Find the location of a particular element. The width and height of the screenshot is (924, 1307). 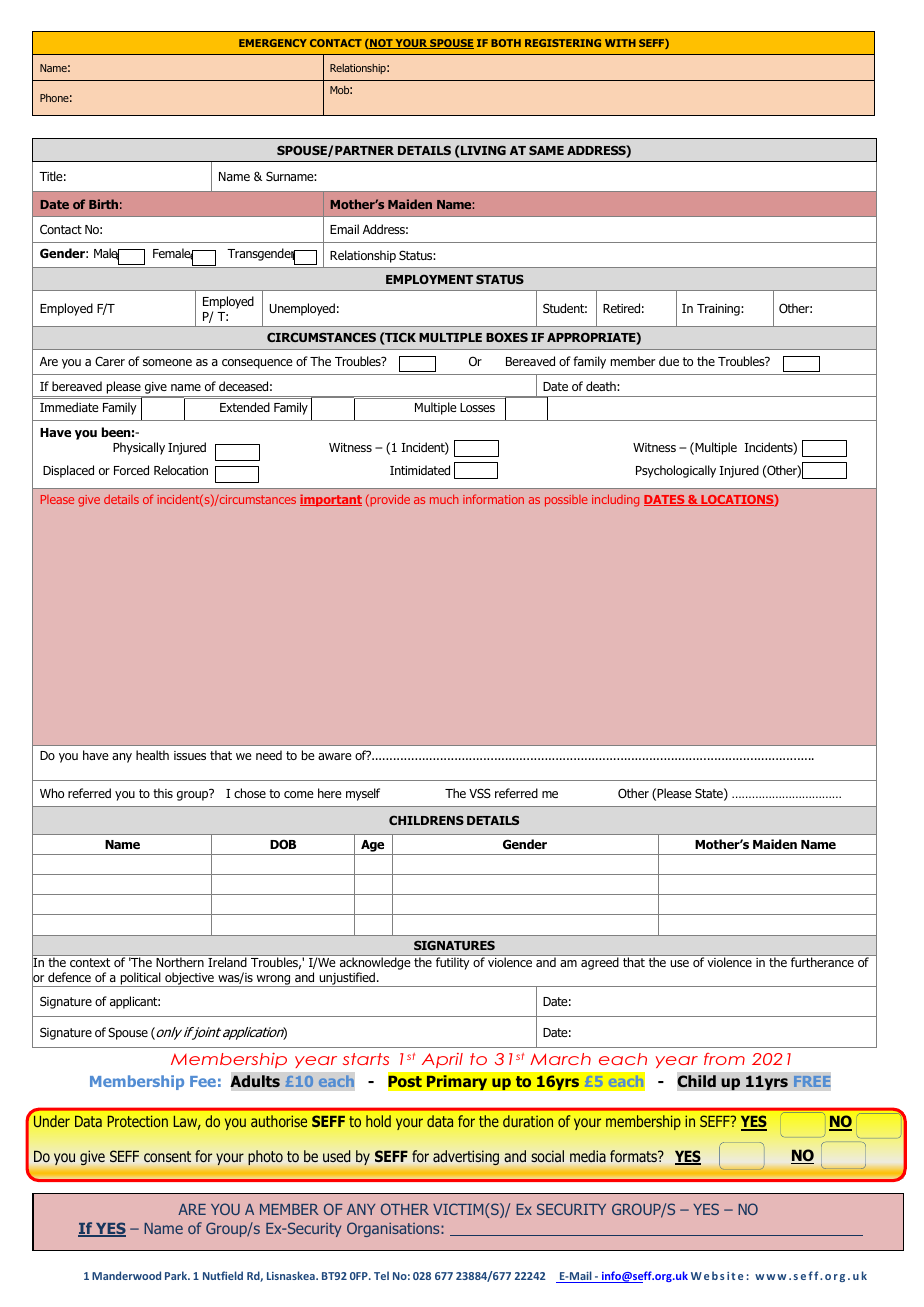

EMPLOYMENT is located at coordinates (429, 279).
